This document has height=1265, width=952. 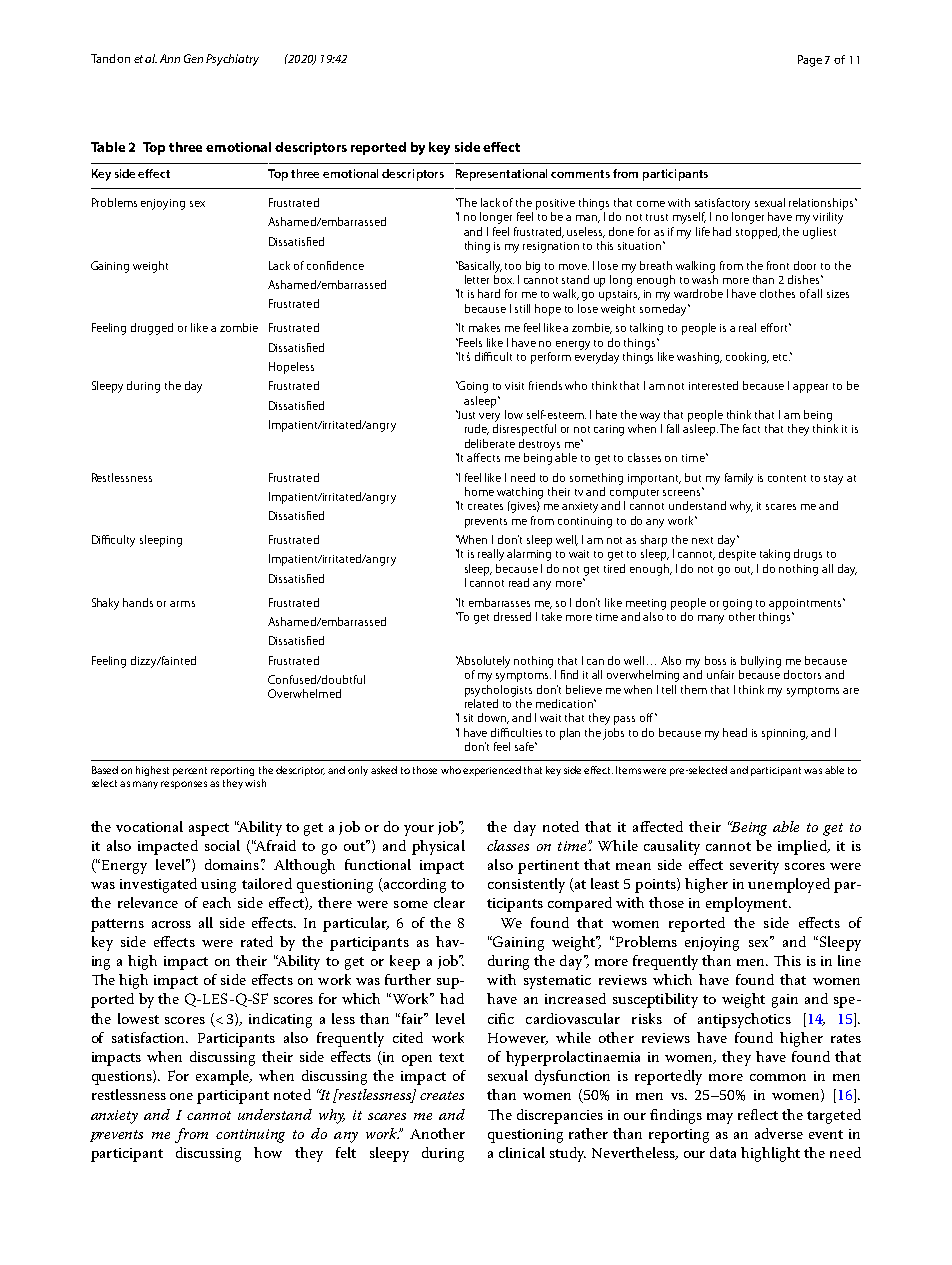 I want to click on example, so click(x=224, y=1077).
